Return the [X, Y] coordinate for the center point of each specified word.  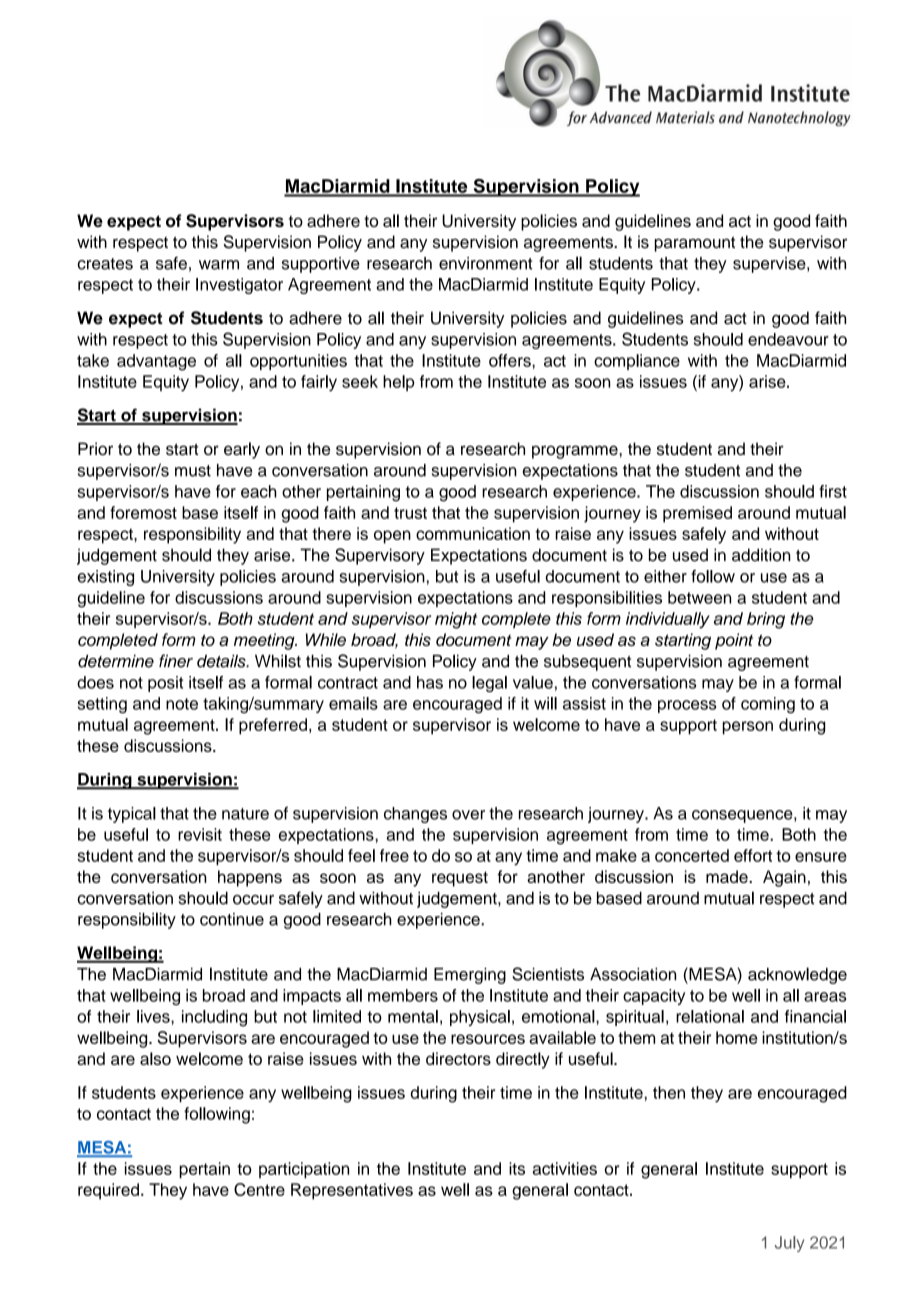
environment [485, 263]
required [108, 1191]
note [182, 704]
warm [219, 265]
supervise [770, 265]
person [748, 728]
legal [489, 684]
